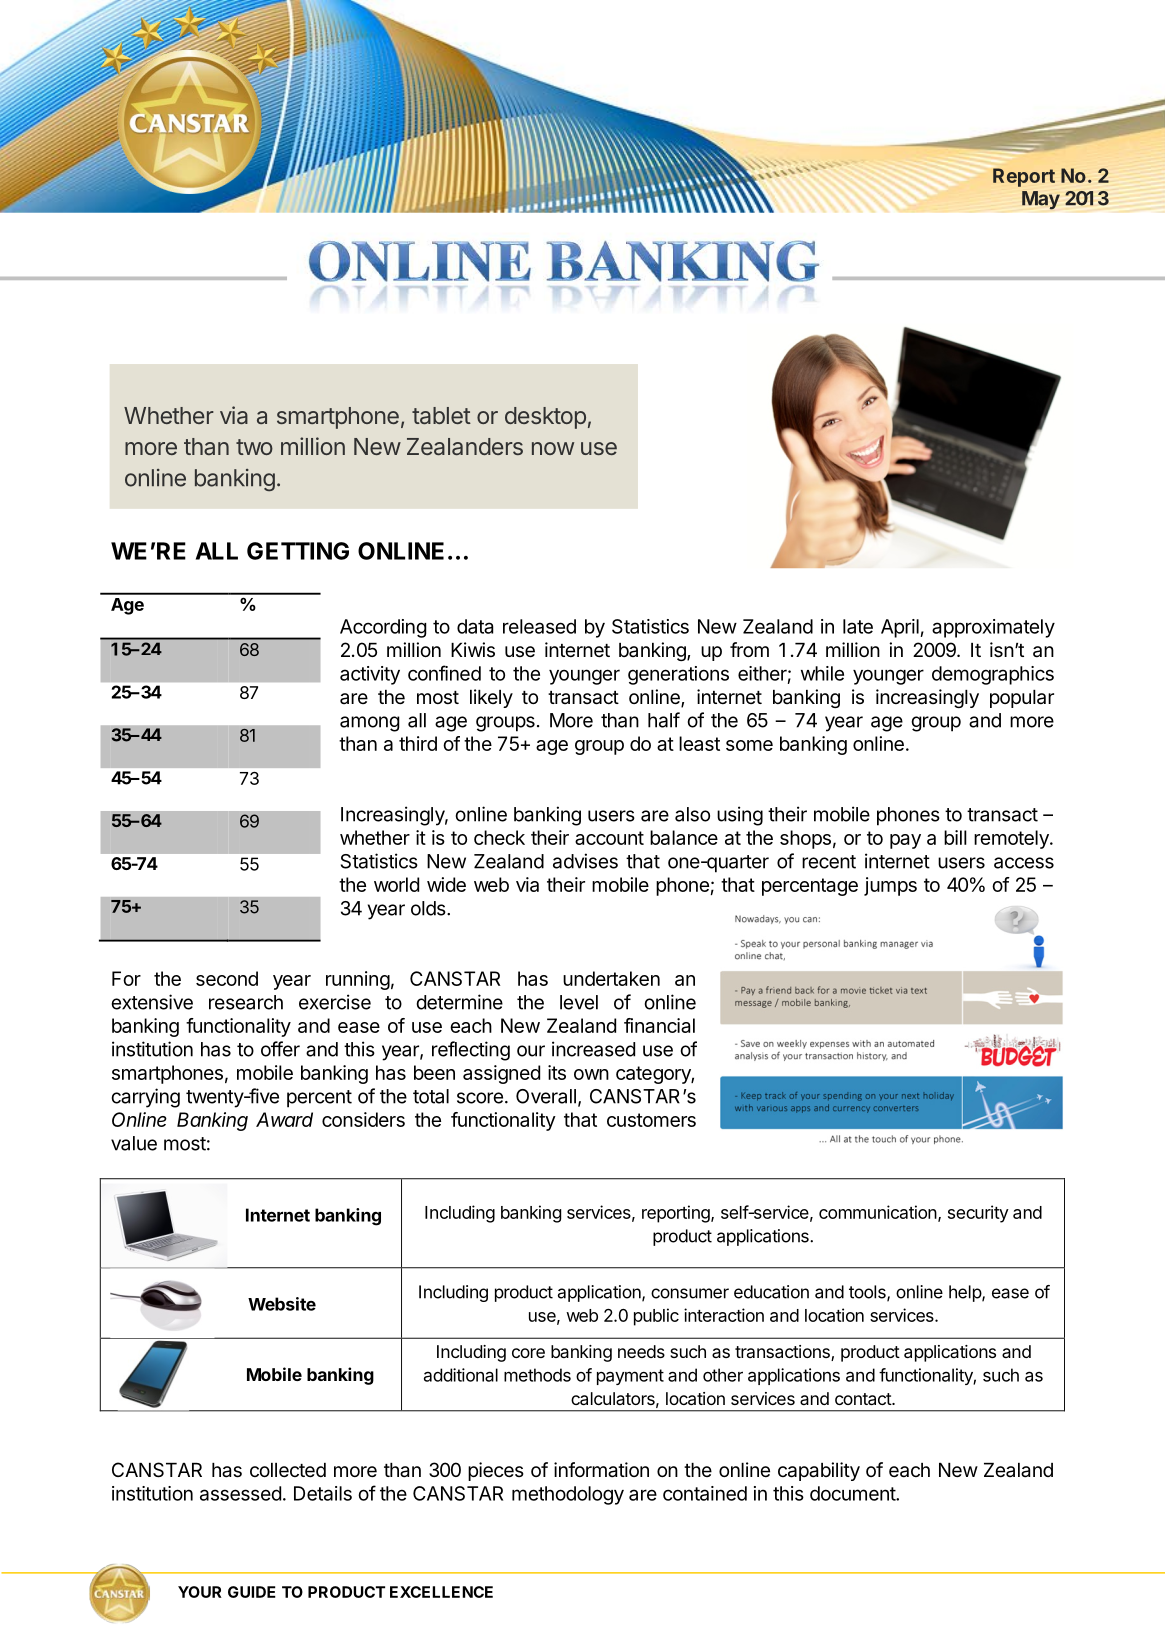 The image size is (1165, 1648). I want to click on Award, so click(284, 1119).
